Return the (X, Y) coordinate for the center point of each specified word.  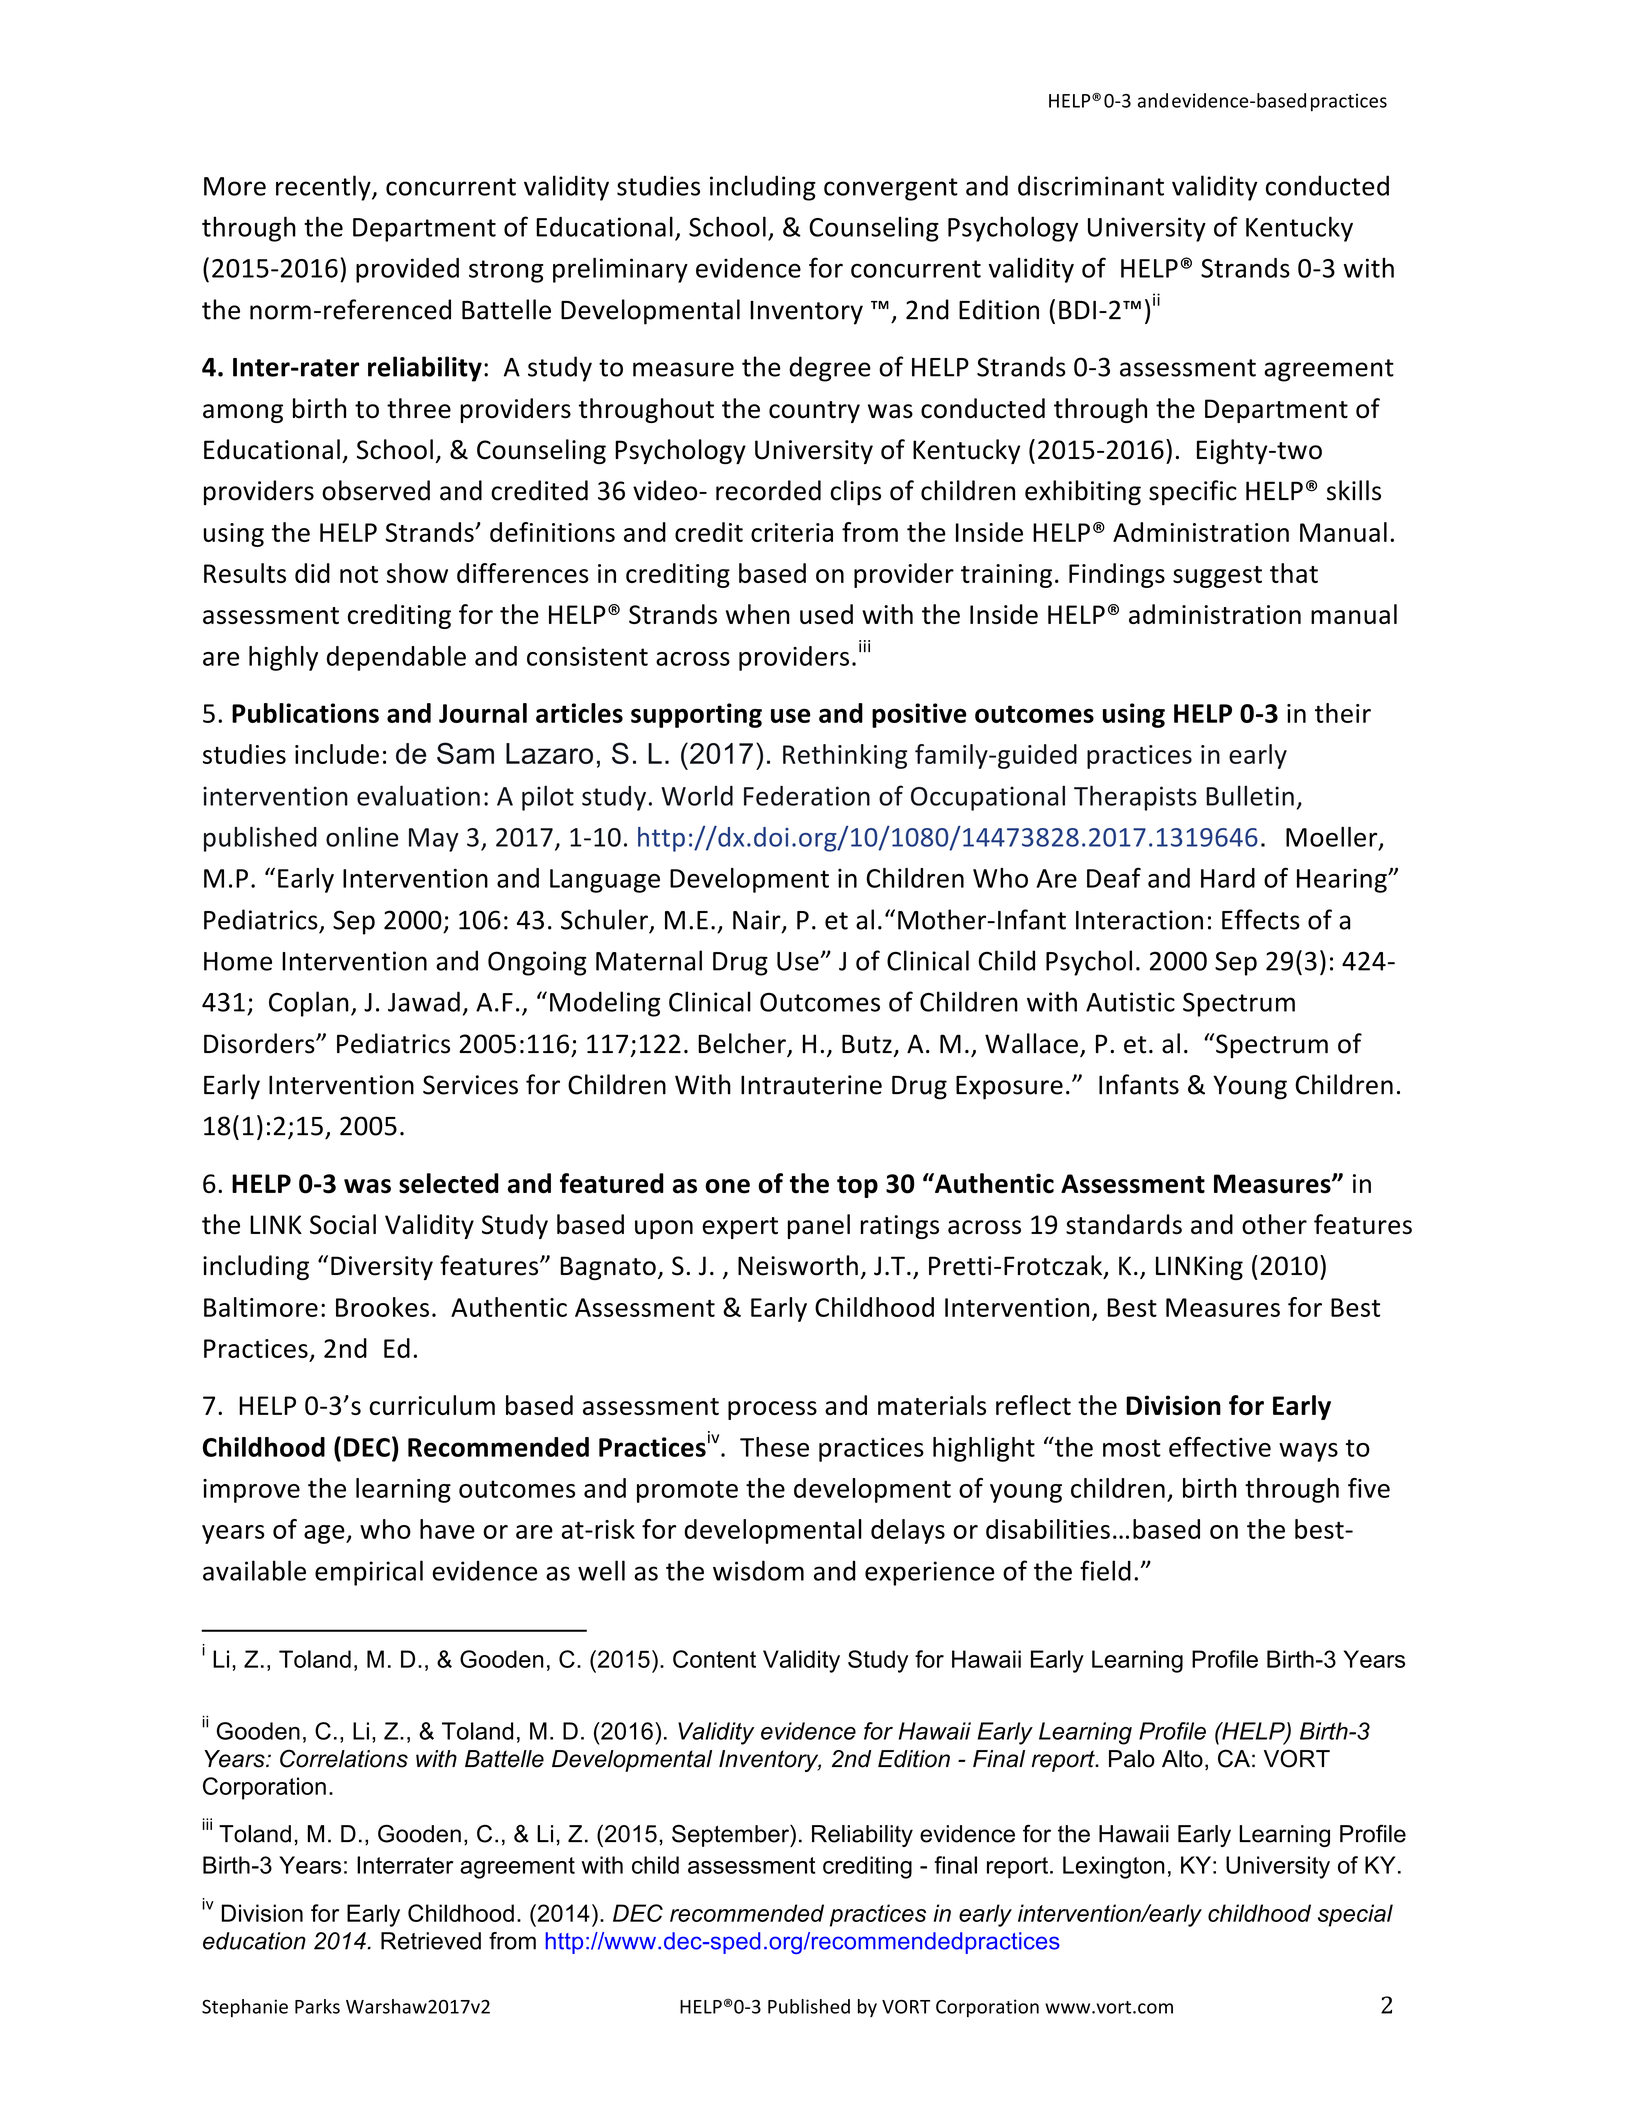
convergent (891, 189)
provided (407, 270)
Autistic (1130, 1002)
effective (1220, 1446)
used (826, 614)
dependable (396, 658)
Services (470, 1085)
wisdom (758, 1570)
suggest (1217, 577)
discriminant (1091, 185)
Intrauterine (811, 1085)
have (447, 1529)
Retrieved (431, 1941)
